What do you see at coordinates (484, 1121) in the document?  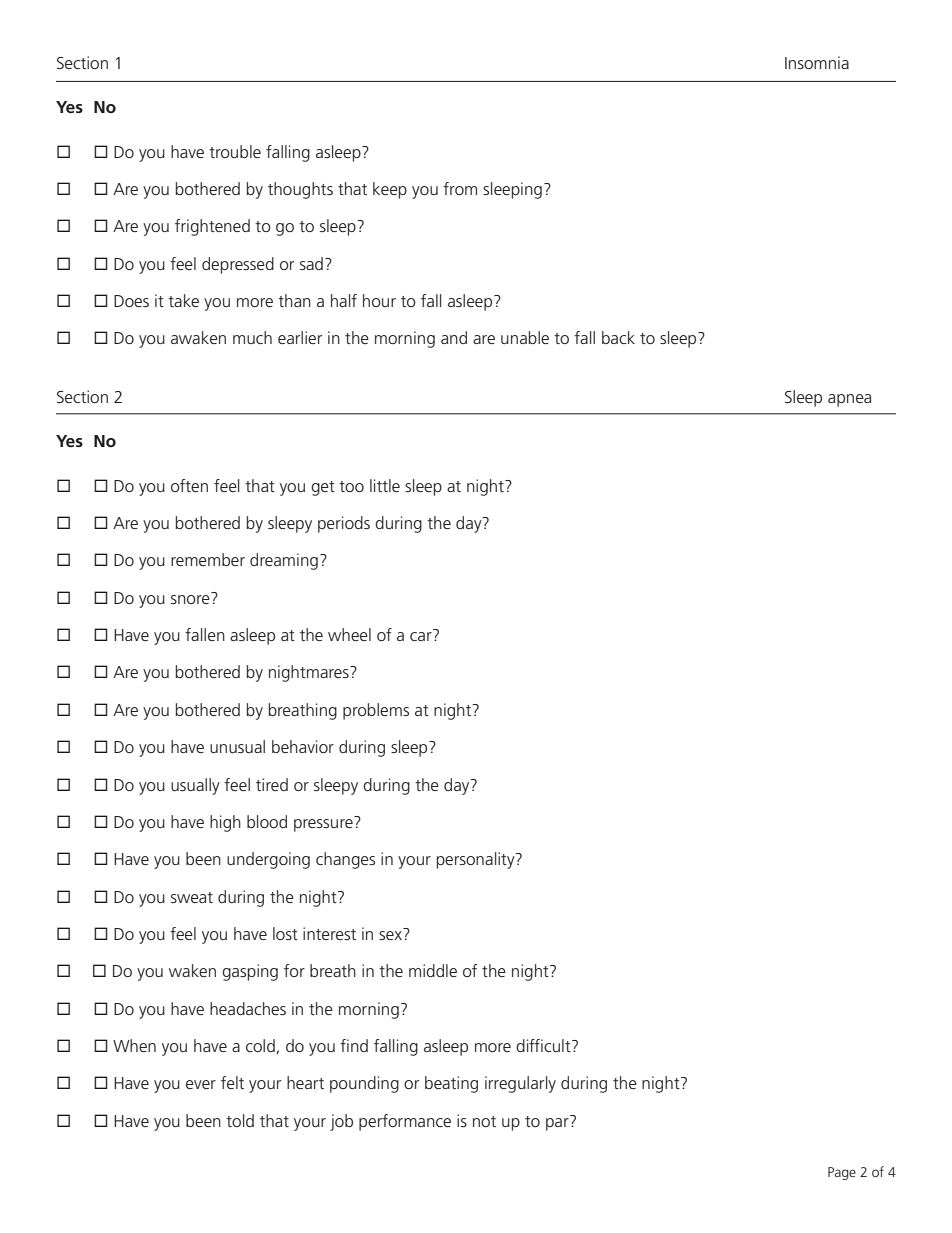 I see `not` at bounding box center [484, 1121].
